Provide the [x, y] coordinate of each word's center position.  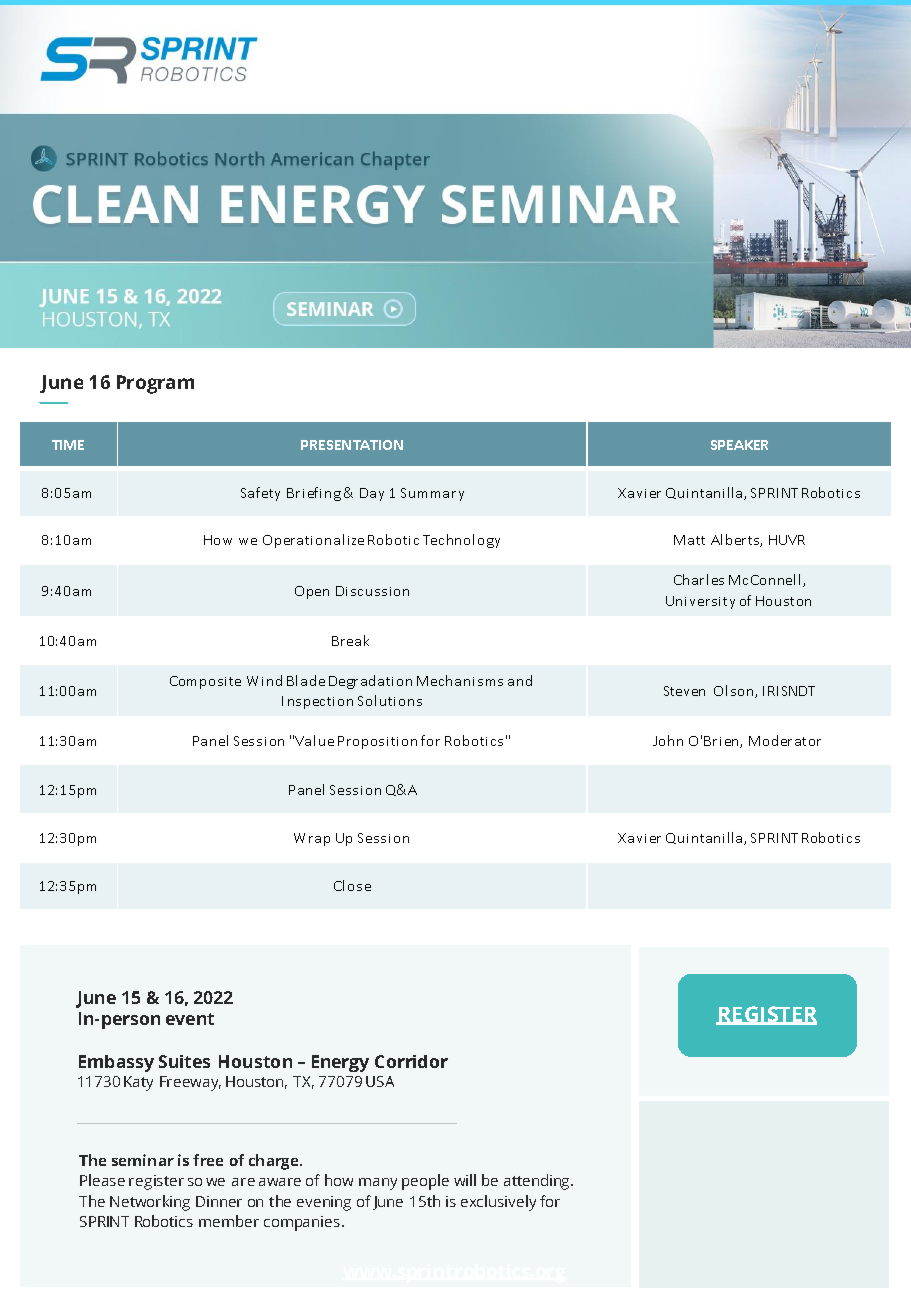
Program [155, 384]
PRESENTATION [352, 445]
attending [538, 1182]
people [425, 1182]
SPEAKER [739, 445]
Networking [150, 1203]
